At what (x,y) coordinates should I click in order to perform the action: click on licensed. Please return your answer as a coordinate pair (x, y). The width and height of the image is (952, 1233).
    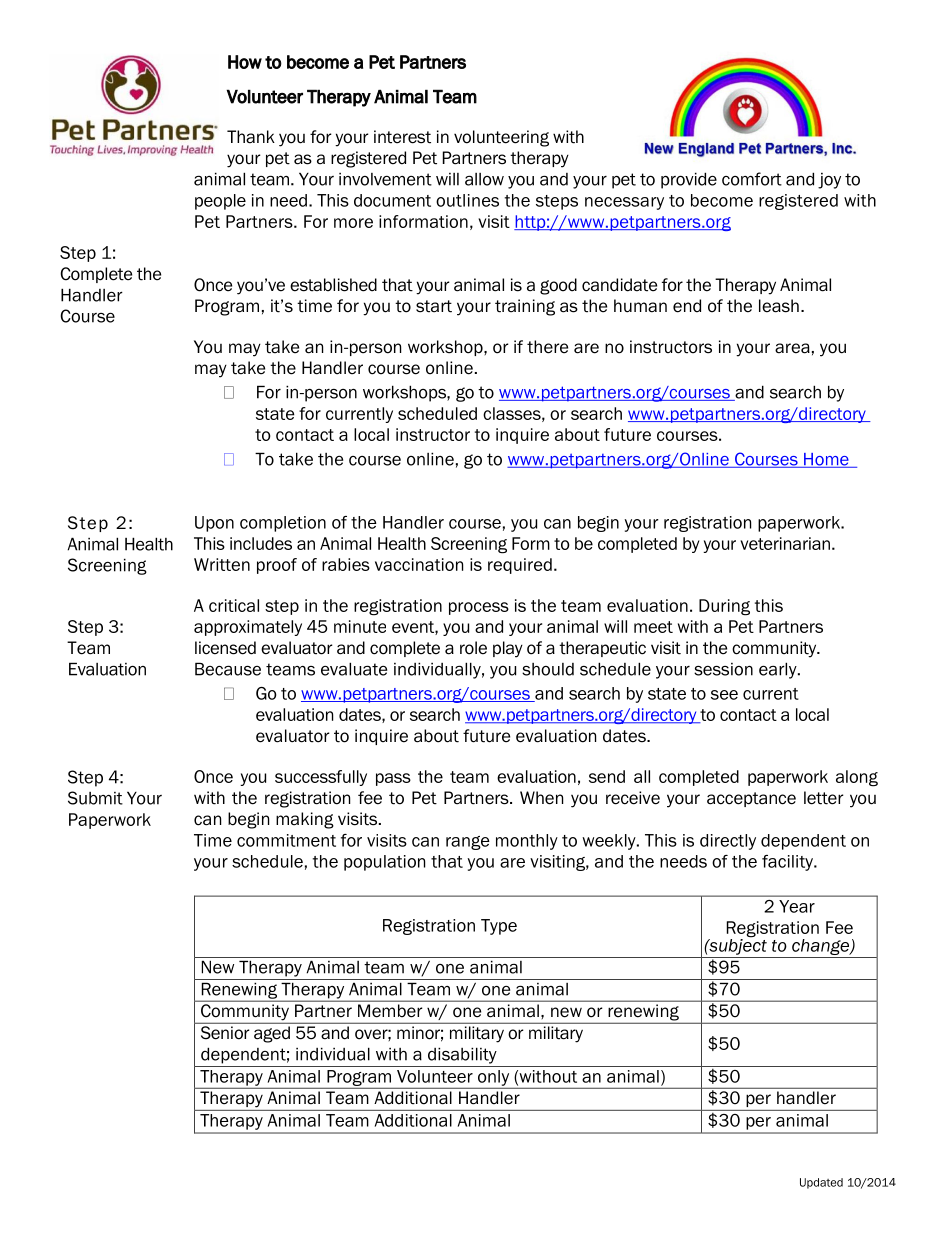
    Looking at the image, I should click on (225, 648).
